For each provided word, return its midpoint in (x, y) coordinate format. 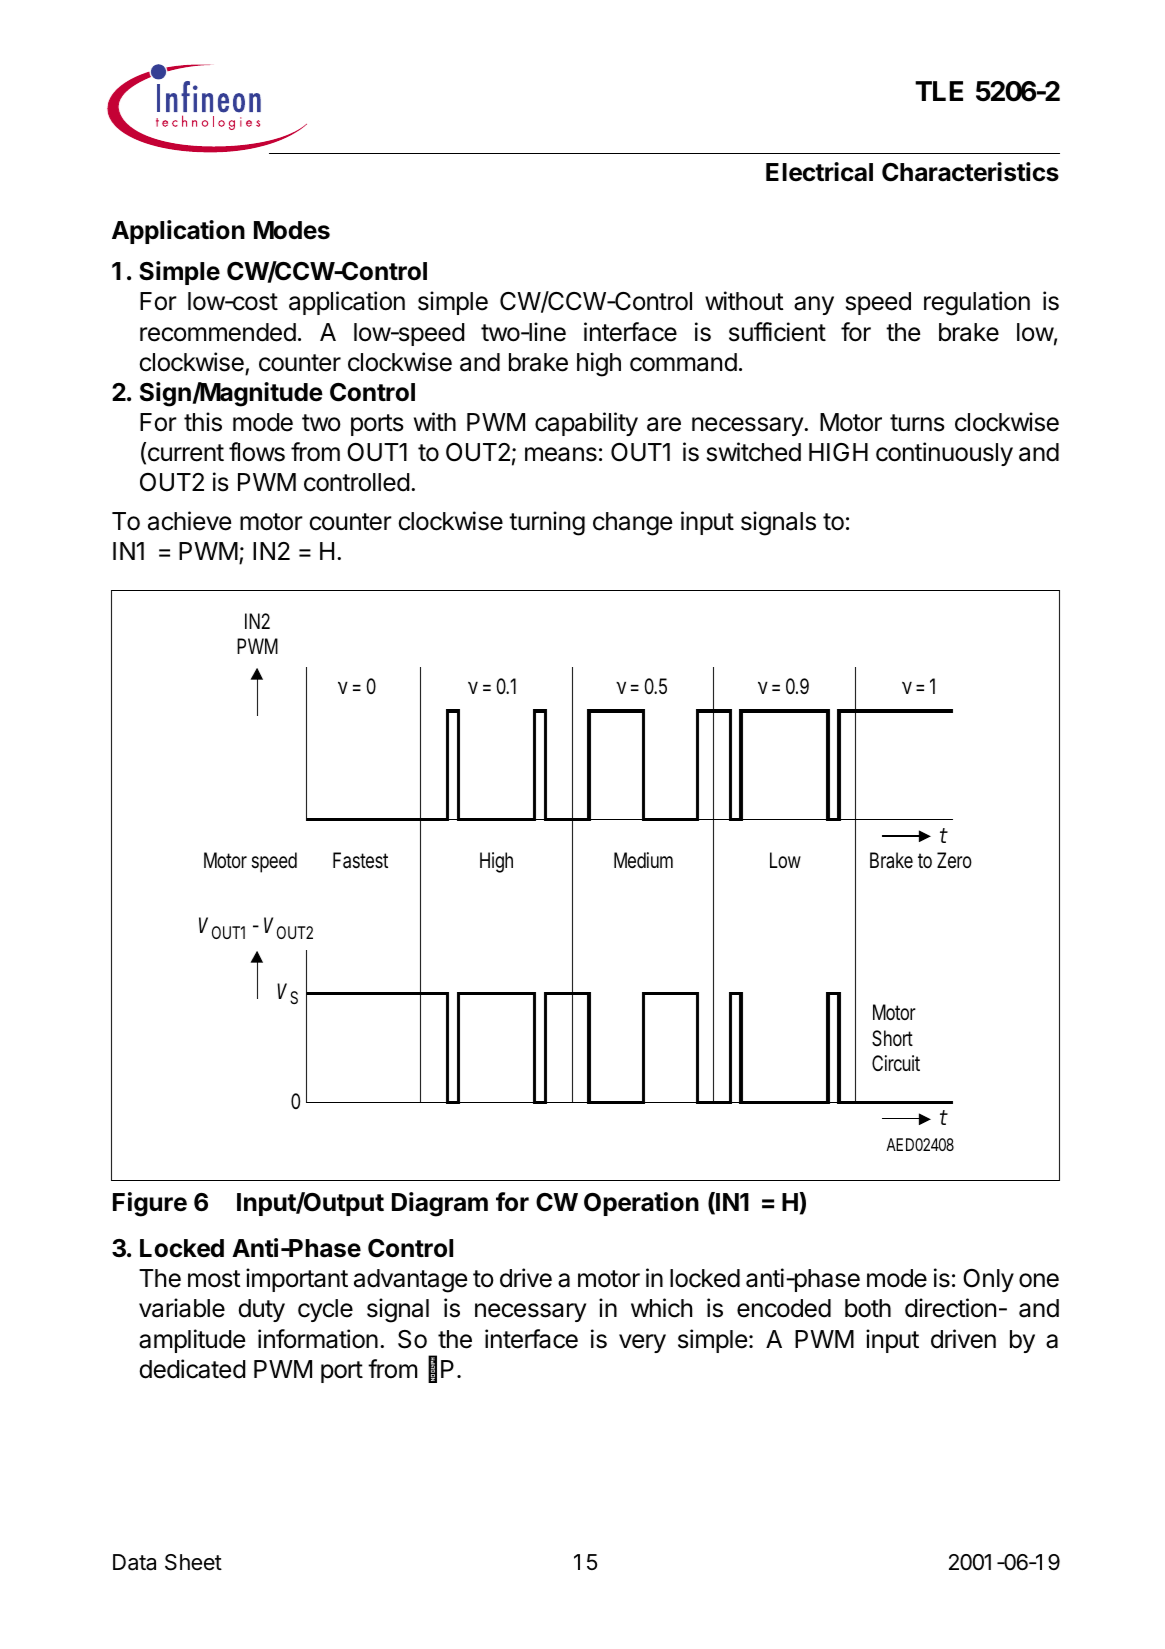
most (214, 1279)
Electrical (819, 172)
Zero (954, 860)
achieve (189, 521)
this (203, 422)
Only (988, 1280)
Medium (643, 860)
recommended (218, 332)
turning (547, 523)
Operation (641, 1204)
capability (586, 424)
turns (917, 423)
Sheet (193, 1562)
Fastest (360, 860)
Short (892, 1038)
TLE (939, 91)
